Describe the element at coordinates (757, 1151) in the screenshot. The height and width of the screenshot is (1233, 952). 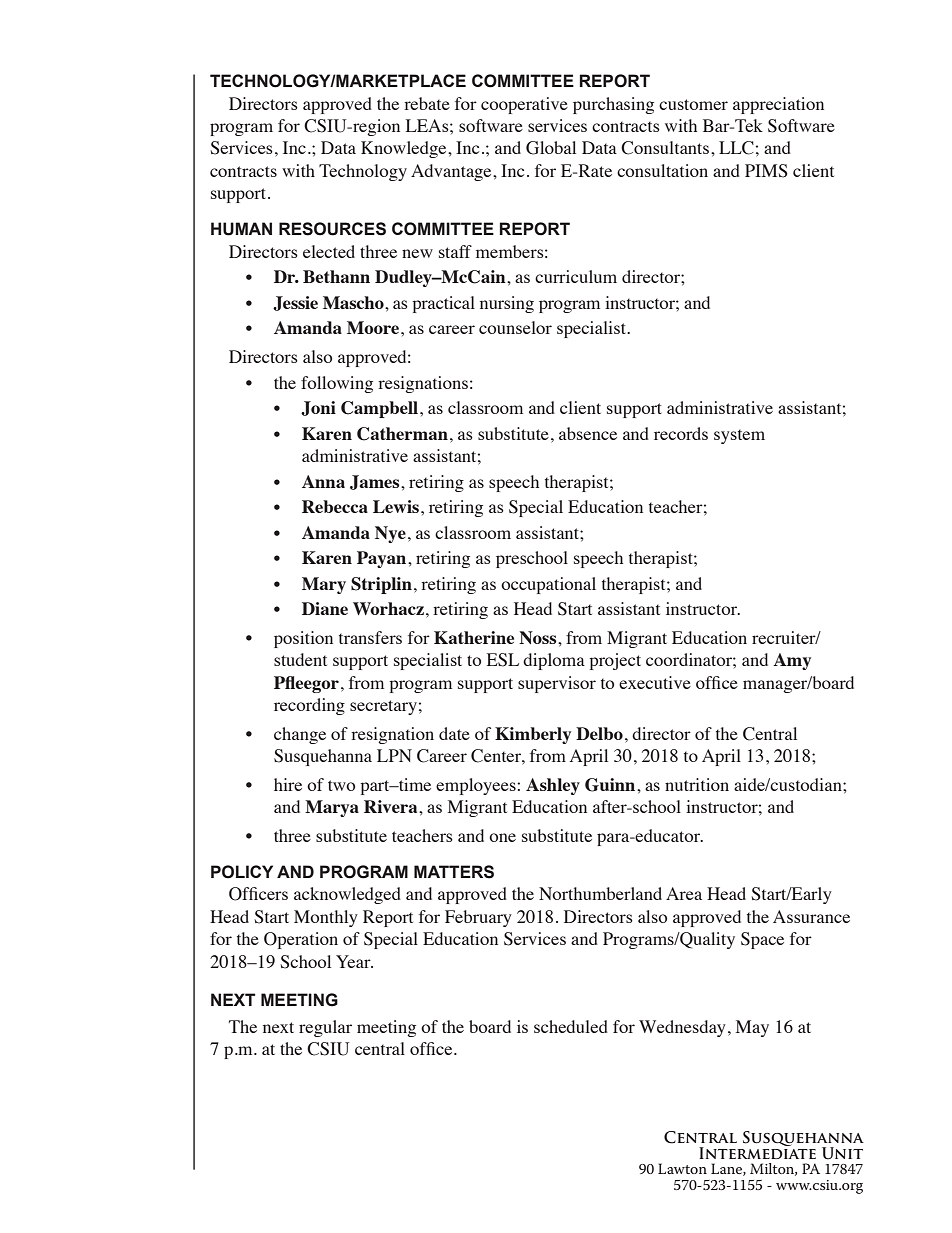
I see `Intermediate` at that location.
